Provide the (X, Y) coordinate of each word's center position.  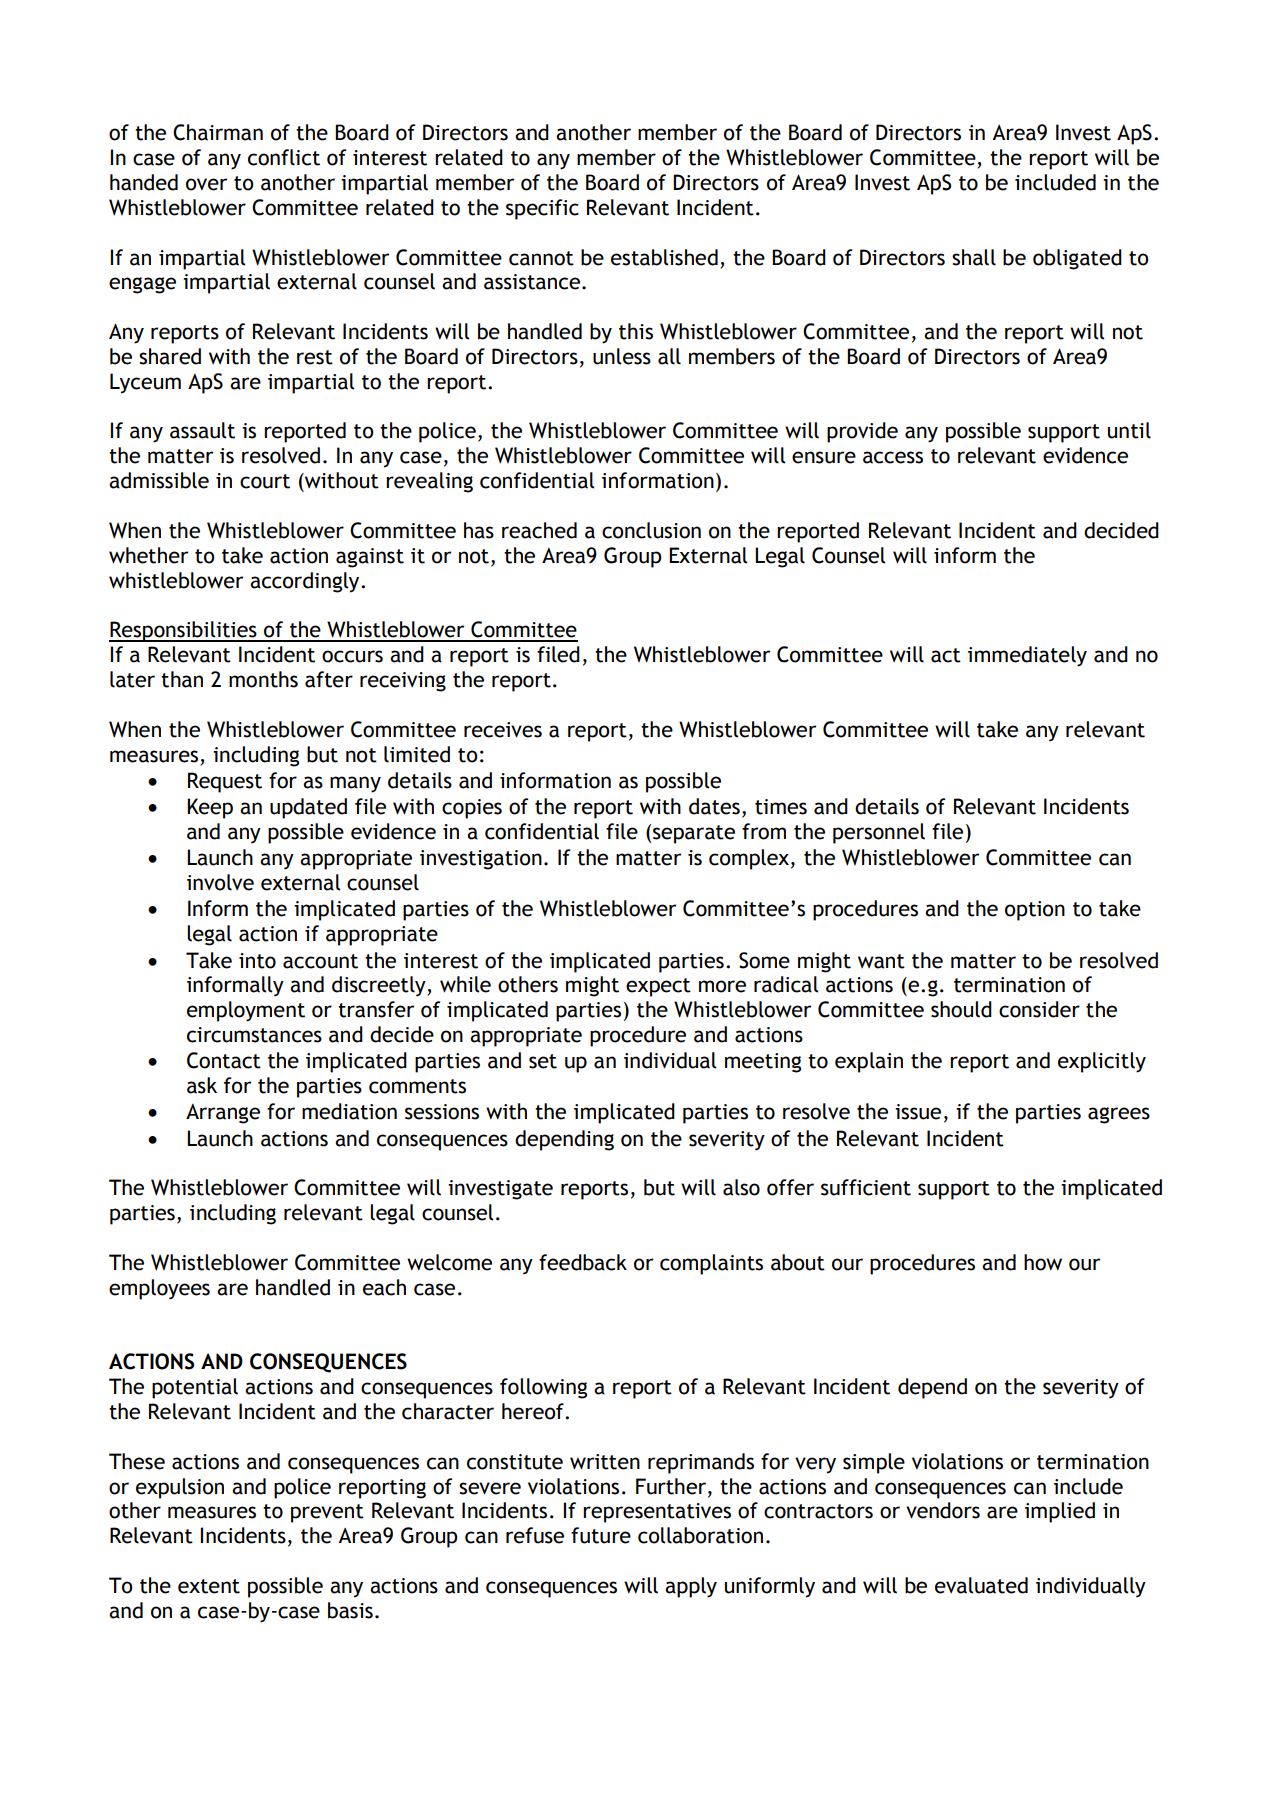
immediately (1027, 656)
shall (974, 257)
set (543, 1061)
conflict (284, 157)
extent (209, 1586)
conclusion (651, 530)
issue (918, 1112)
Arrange (223, 1114)
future (601, 1535)
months (263, 679)
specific (542, 209)
